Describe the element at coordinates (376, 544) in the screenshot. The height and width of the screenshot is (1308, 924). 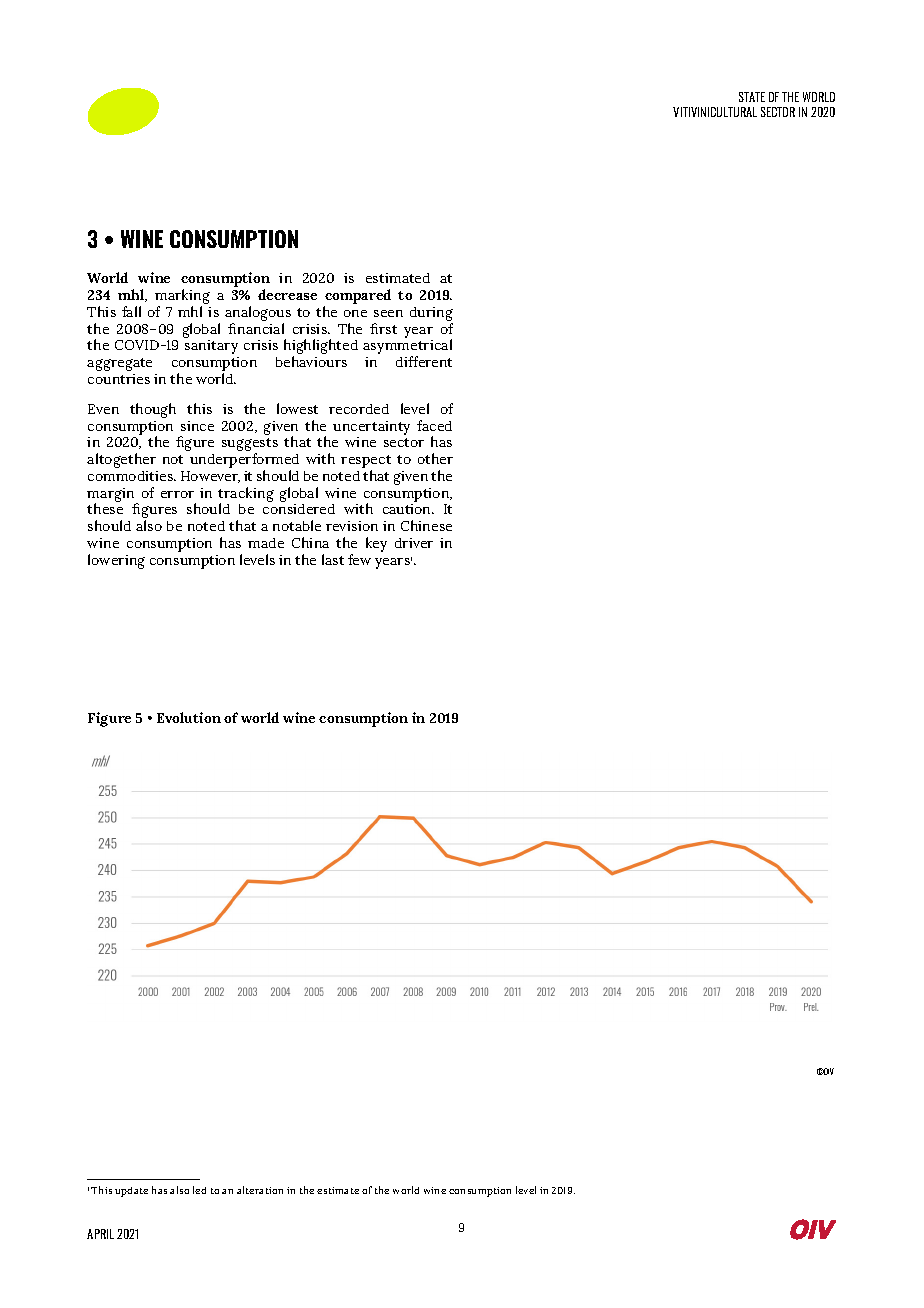
I see `key` at that location.
